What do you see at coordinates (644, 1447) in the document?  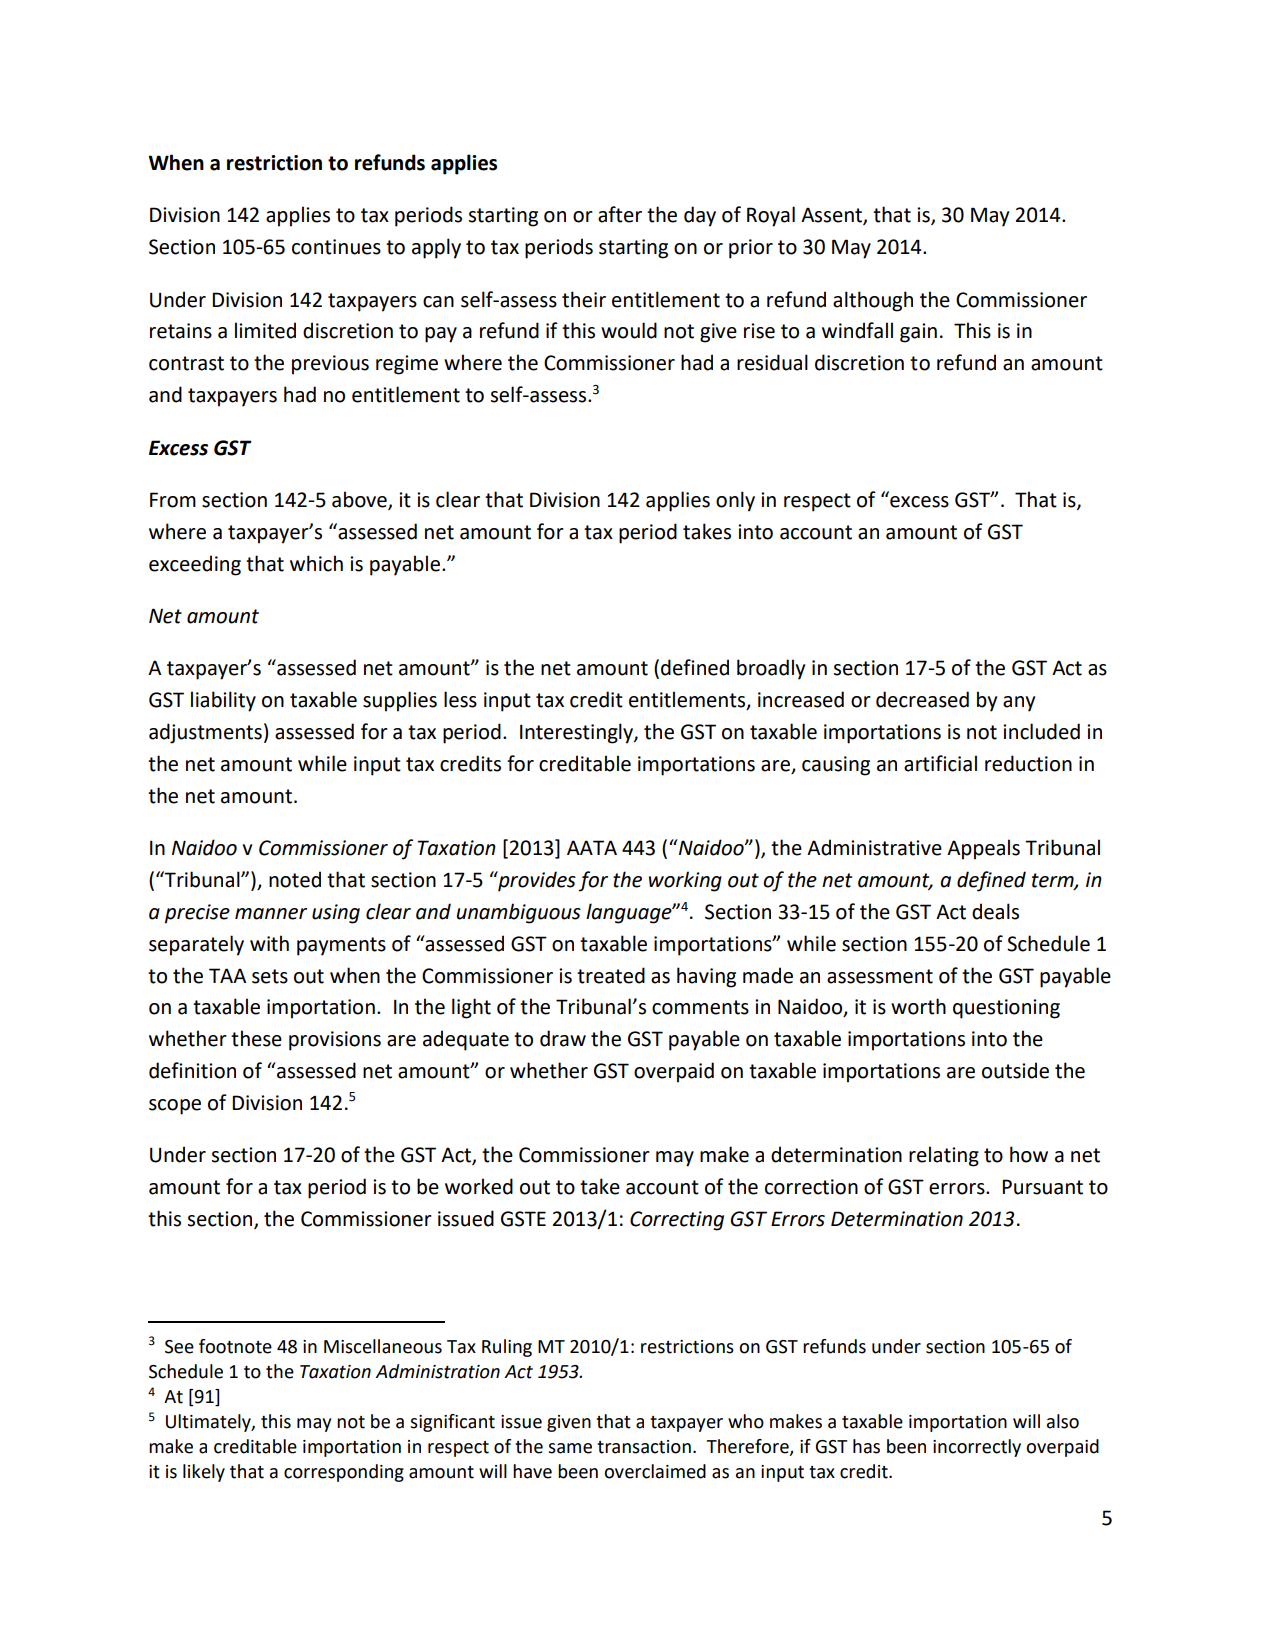 I see `transaction` at bounding box center [644, 1447].
